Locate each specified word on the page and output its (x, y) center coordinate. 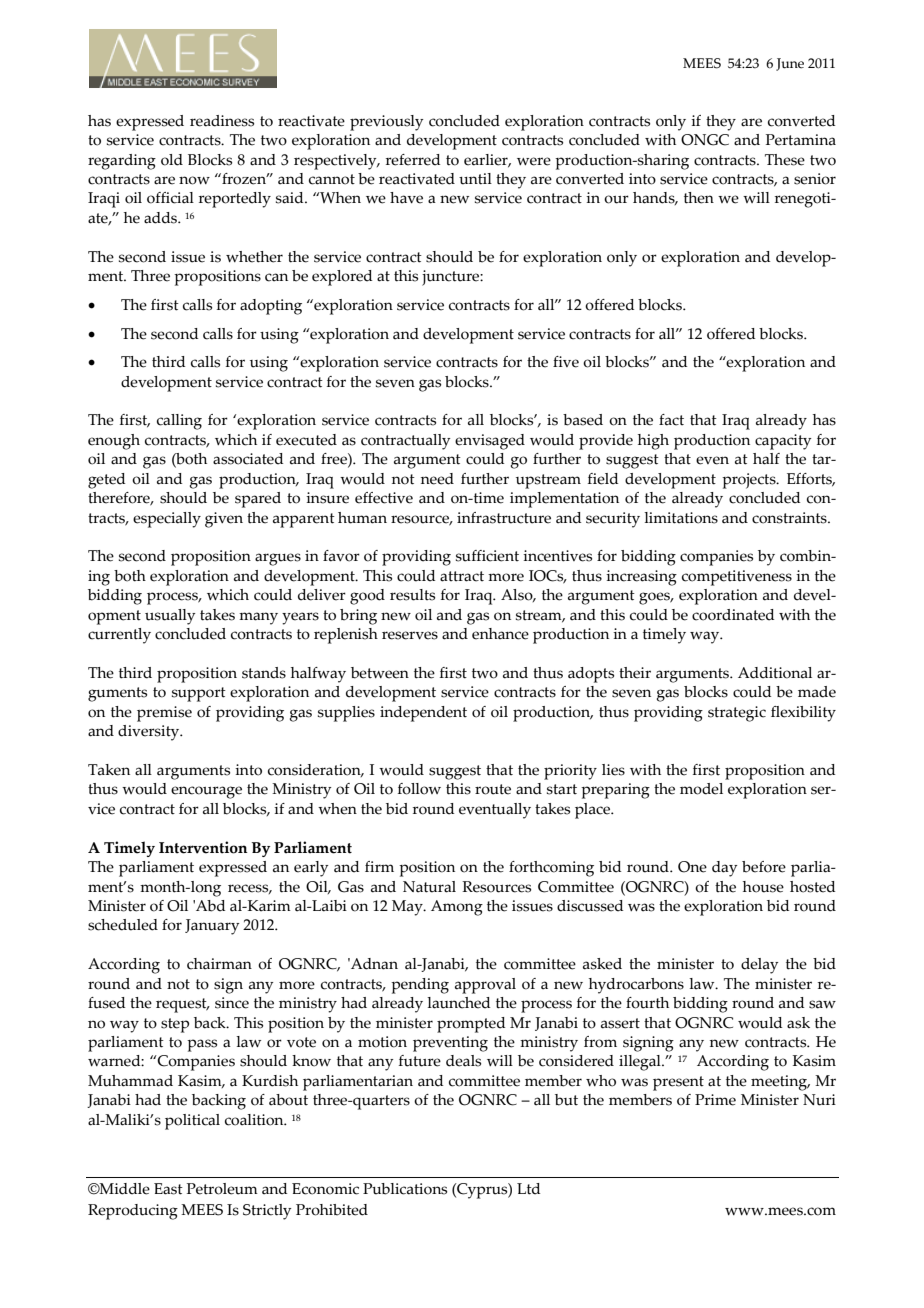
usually (170, 617)
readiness (222, 121)
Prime (715, 1100)
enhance (500, 634)
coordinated (733, 615)
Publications (405, 1189)
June (790, 64)
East (168, 1189)
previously (387, 123)
